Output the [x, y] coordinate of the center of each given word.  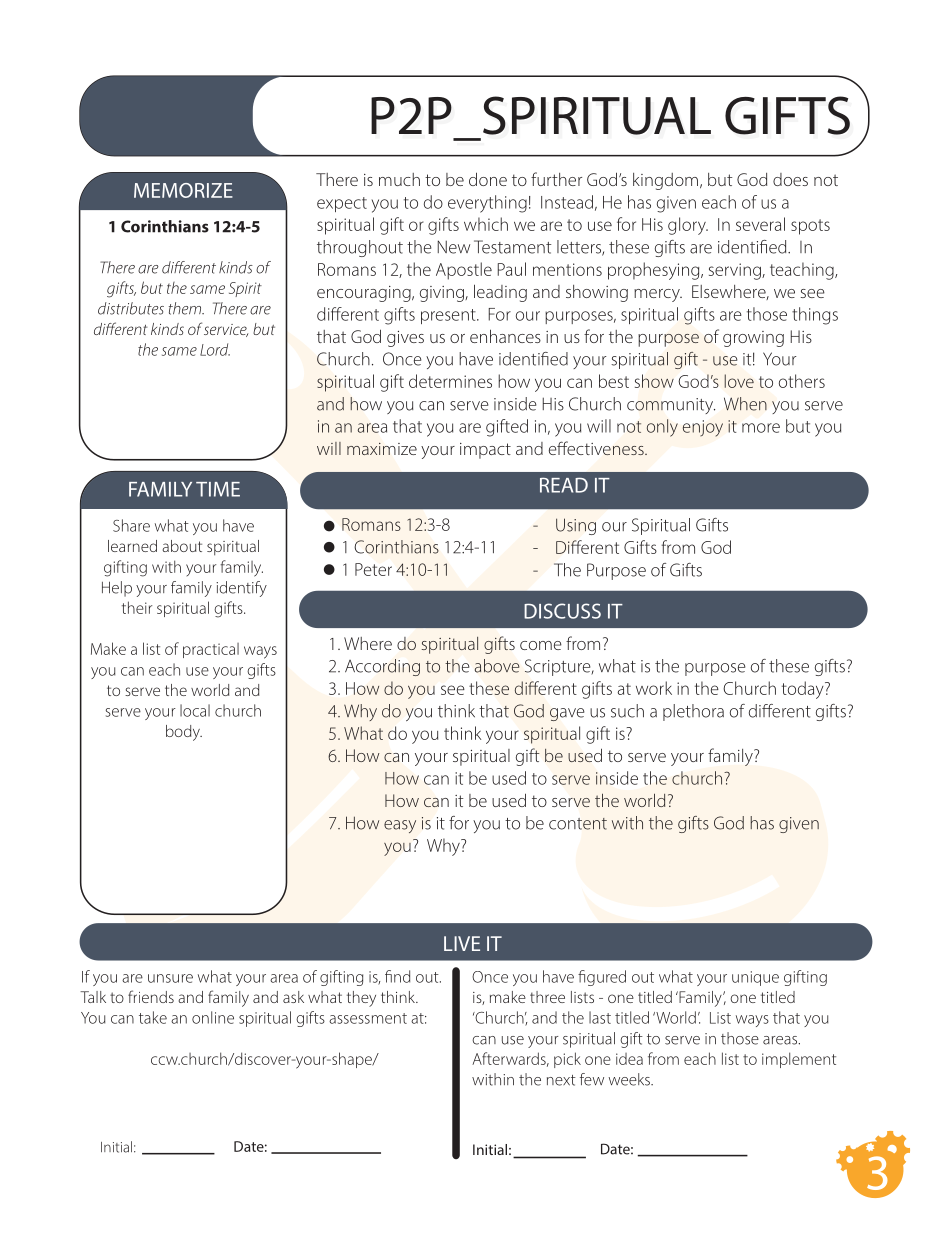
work [654, 688]
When [745, 404]
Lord [215, 349]
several [760, 224]
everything [487, 204]
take [153, 1017]
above [497, 666]
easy [400, 826]
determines [450, 381]
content [578, 824]
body [184, 733]
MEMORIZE [183, 190]
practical [211, 650]
